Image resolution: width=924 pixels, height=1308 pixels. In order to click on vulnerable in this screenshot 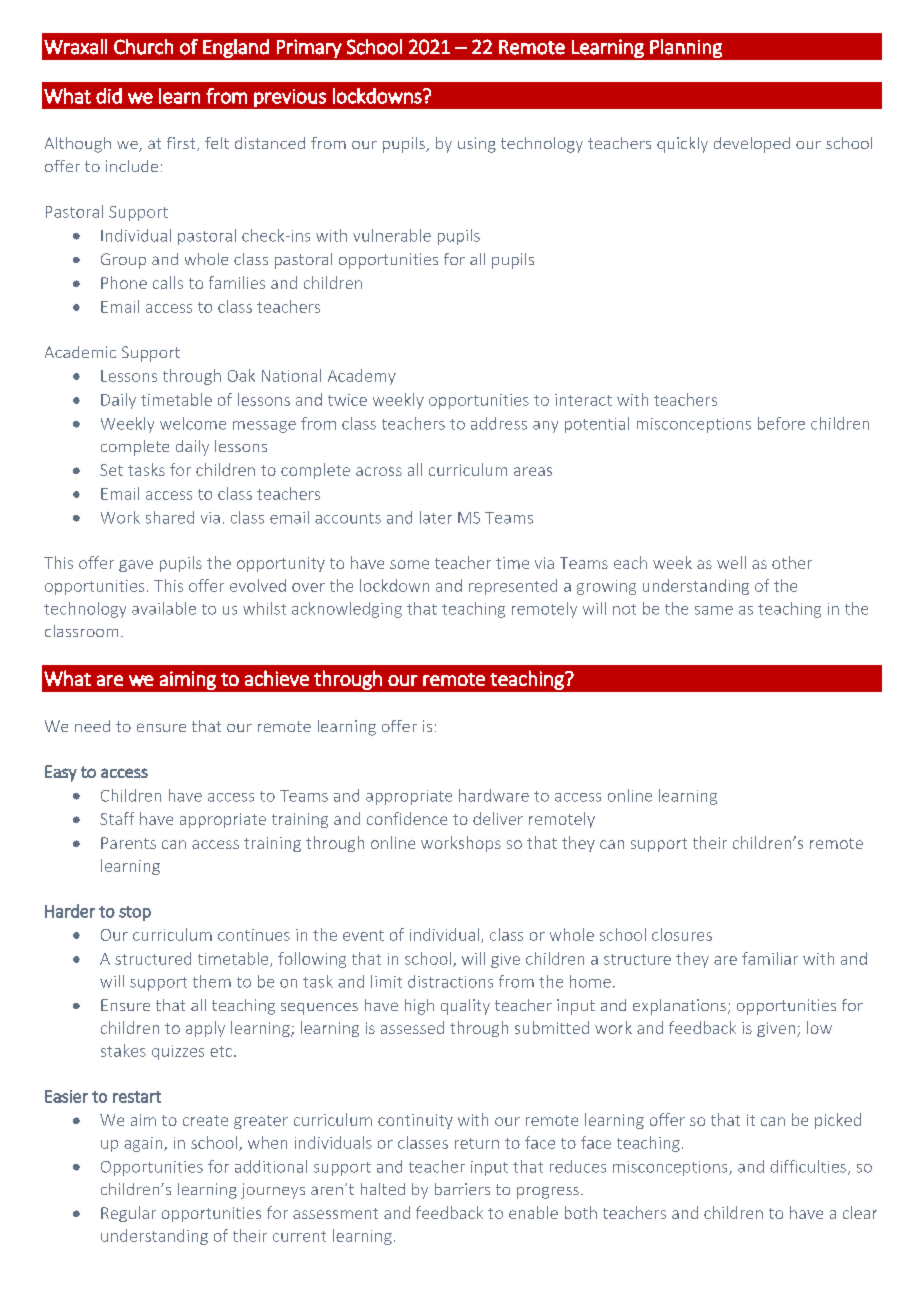, I will do `click(392, 235)`.
